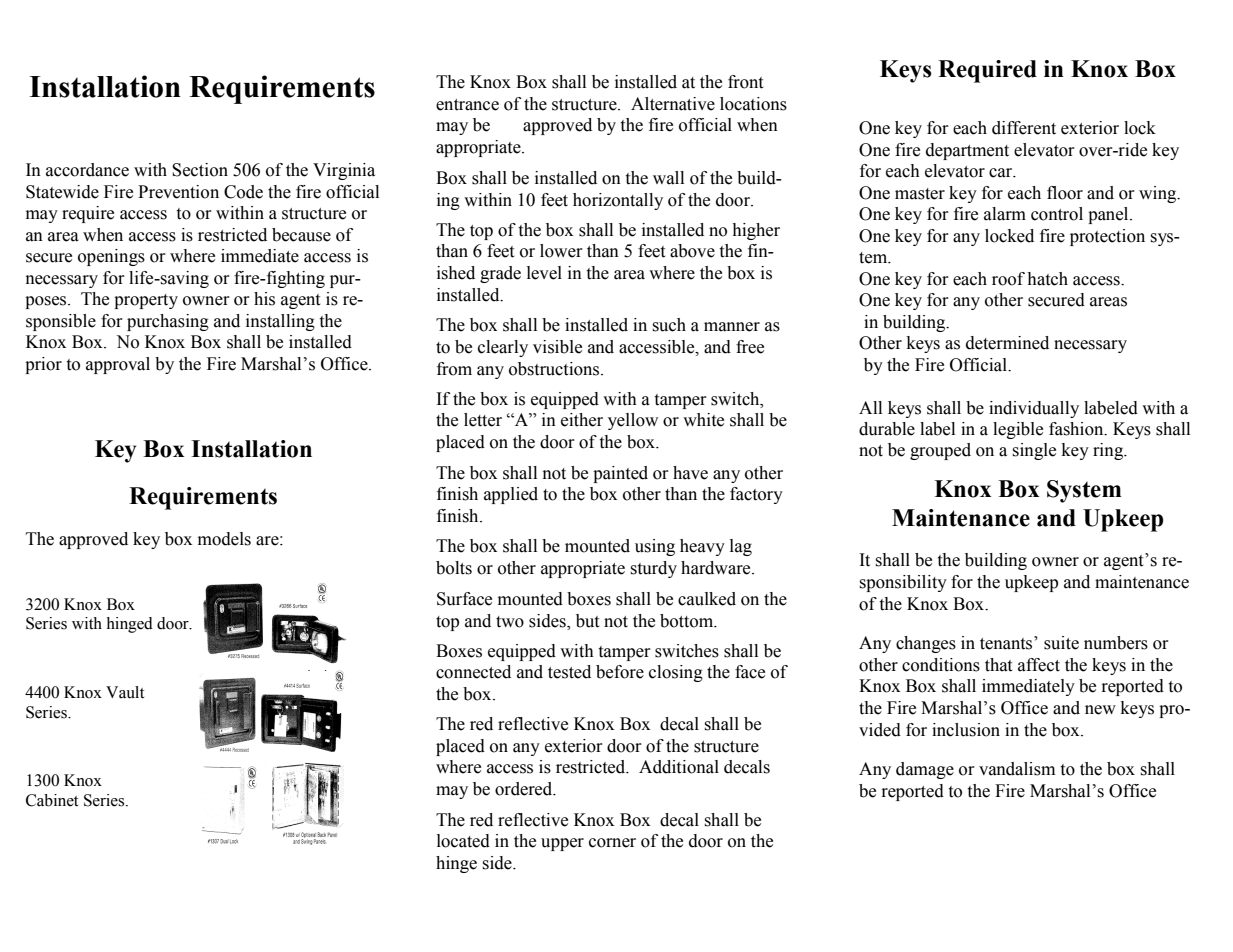 Image resolution: width=1233 pixels, height=952 pixels. What do you see at coordinates (1017, 769) in the screenshot?
I see `vandalism` at bounding box center [1017, 769].
